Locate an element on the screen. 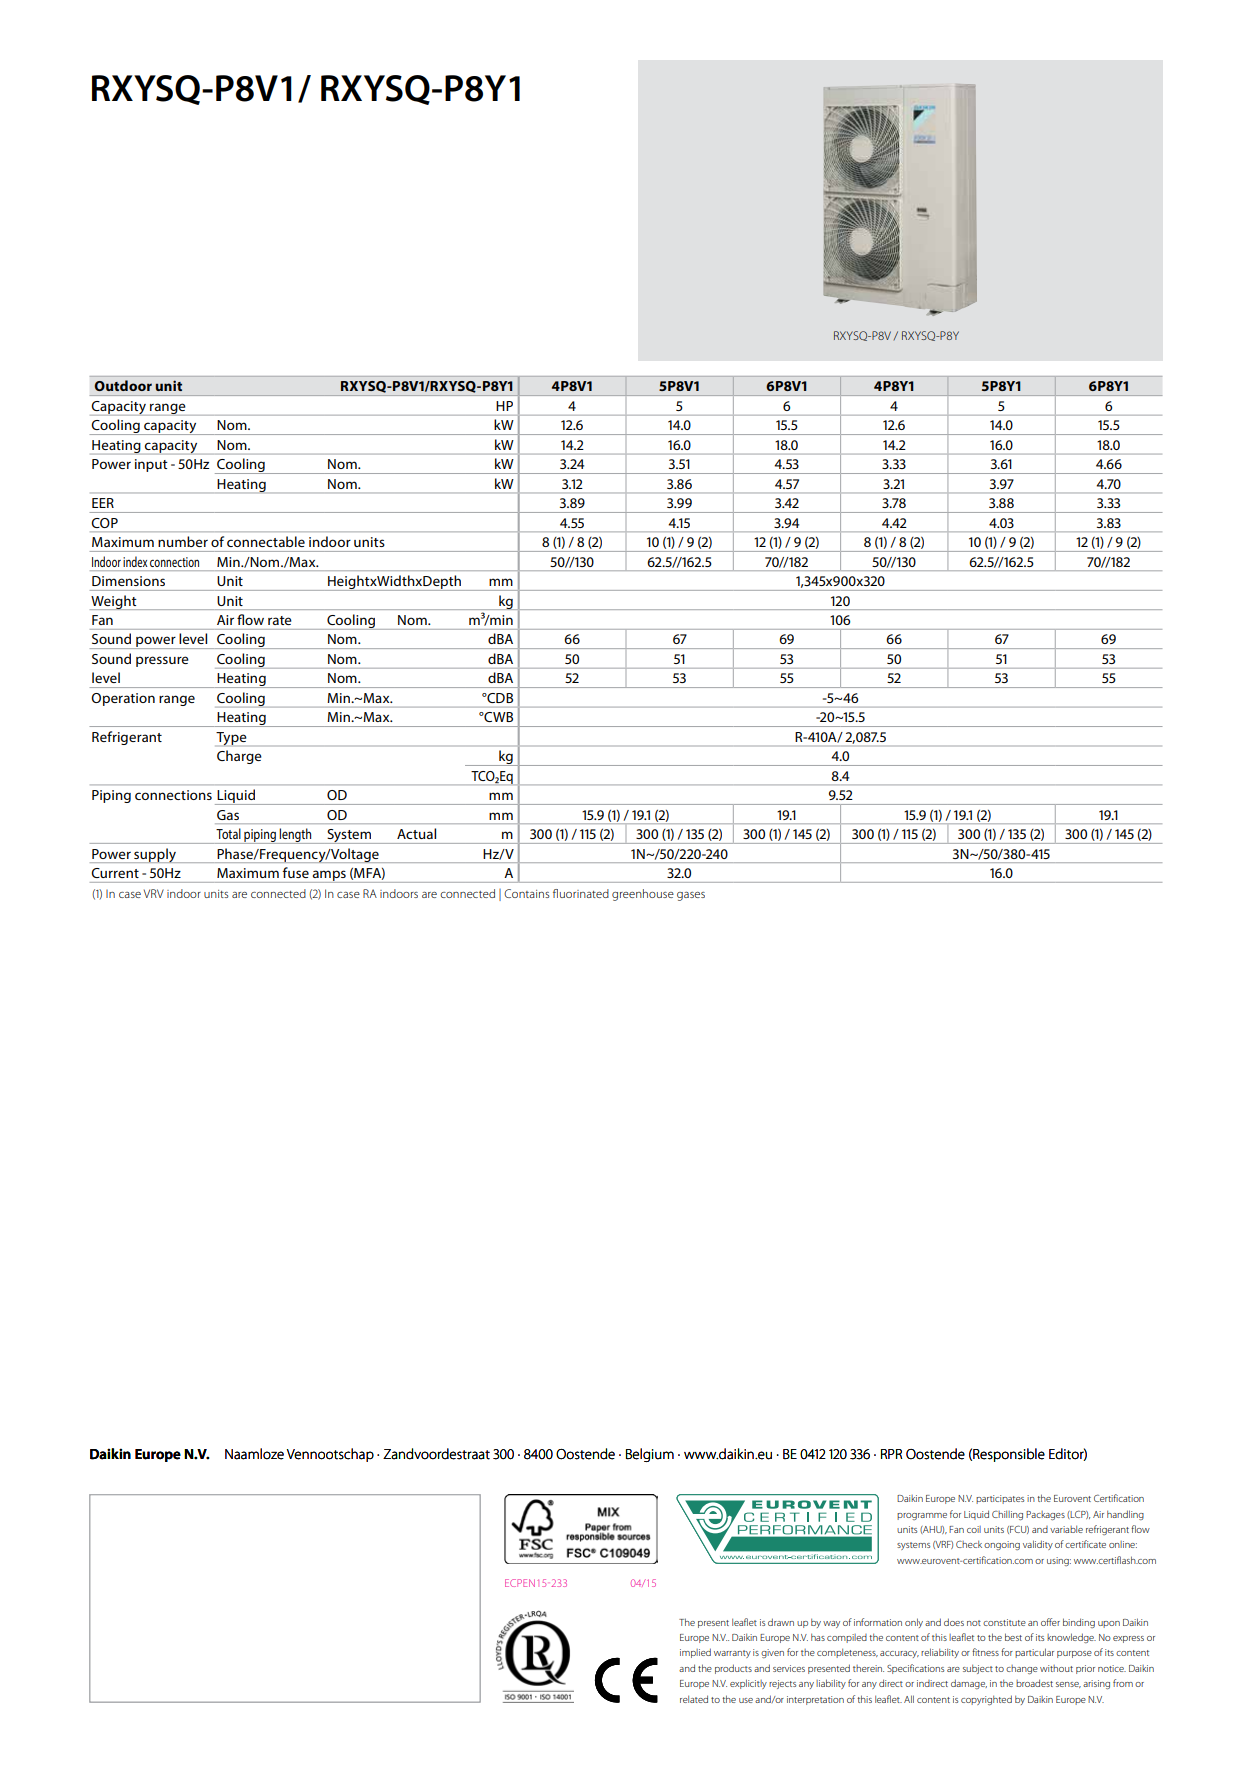 The width and height of the screenshot is (1252, 1771). Total is located at coordinates (228, 833).
